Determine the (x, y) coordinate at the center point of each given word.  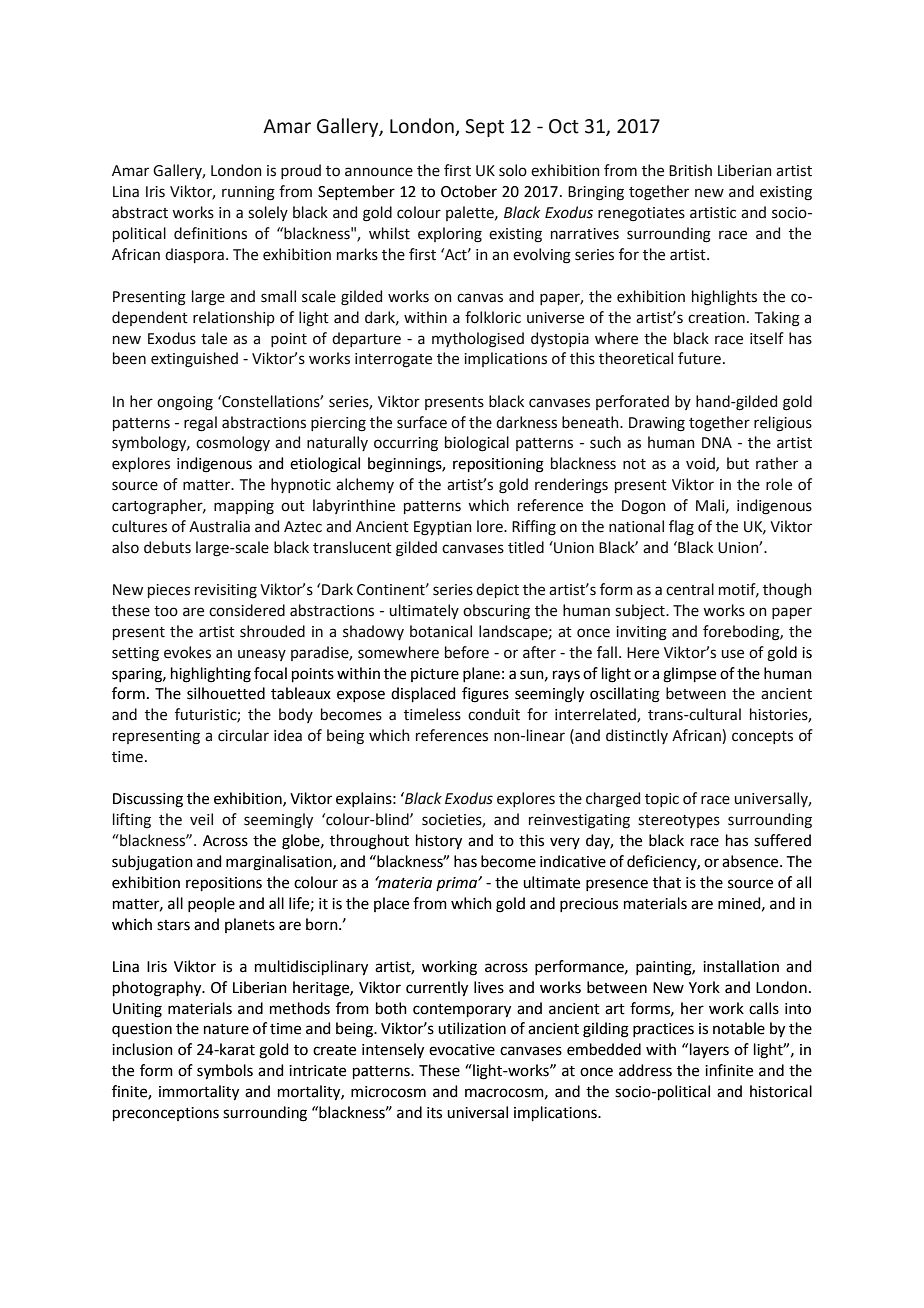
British (690, 170)
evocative (462, 1050)
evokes (187, 652)
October (469, 191)
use (733, 654)
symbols (225, 1072)
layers (709, 1051)
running (248, 193)
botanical (441, 631)
